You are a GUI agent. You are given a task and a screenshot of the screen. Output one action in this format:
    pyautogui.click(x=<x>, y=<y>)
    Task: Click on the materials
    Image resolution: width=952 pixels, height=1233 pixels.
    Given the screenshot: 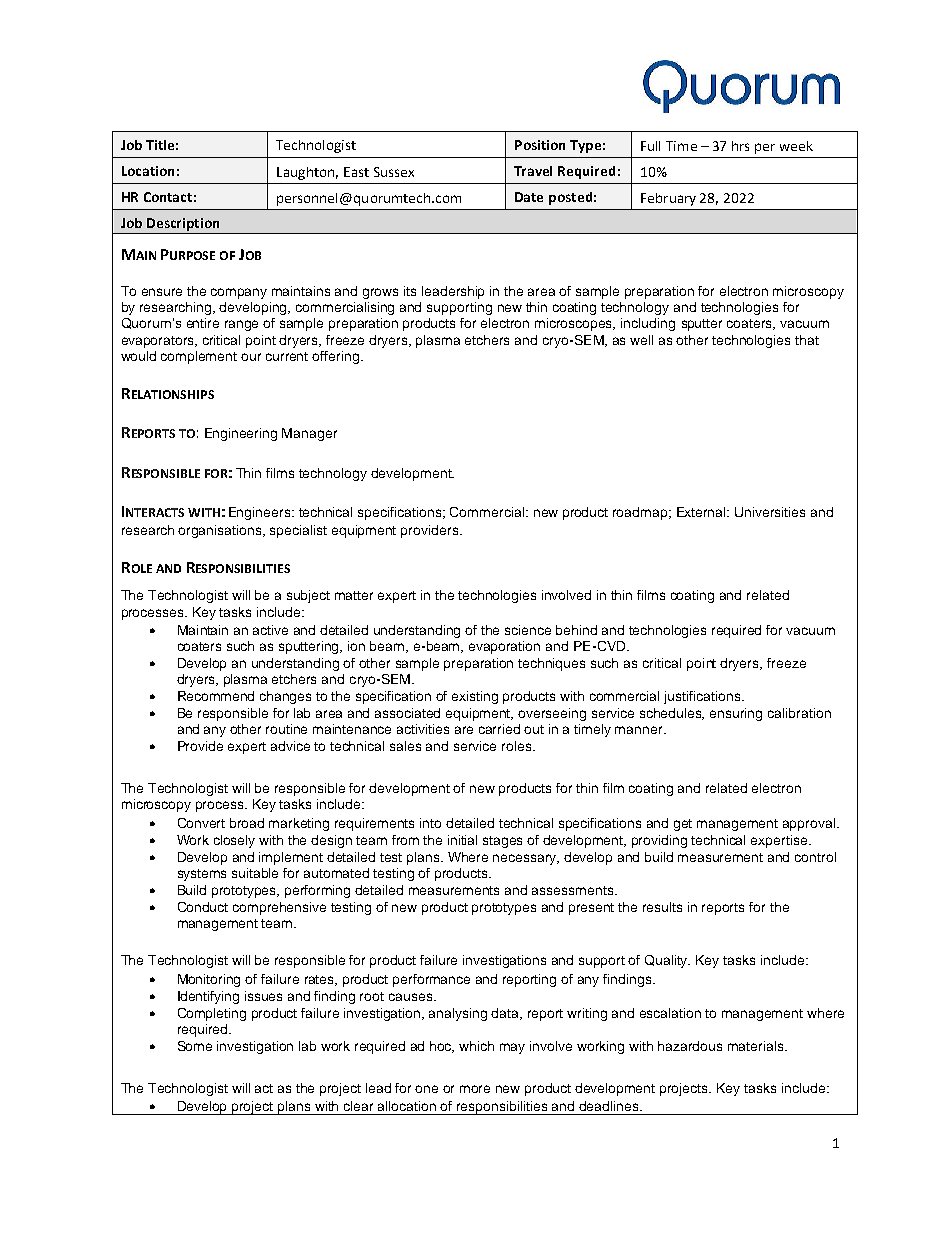 What is the action you would take?
    pyautogui.click(x=757, y=1046)
